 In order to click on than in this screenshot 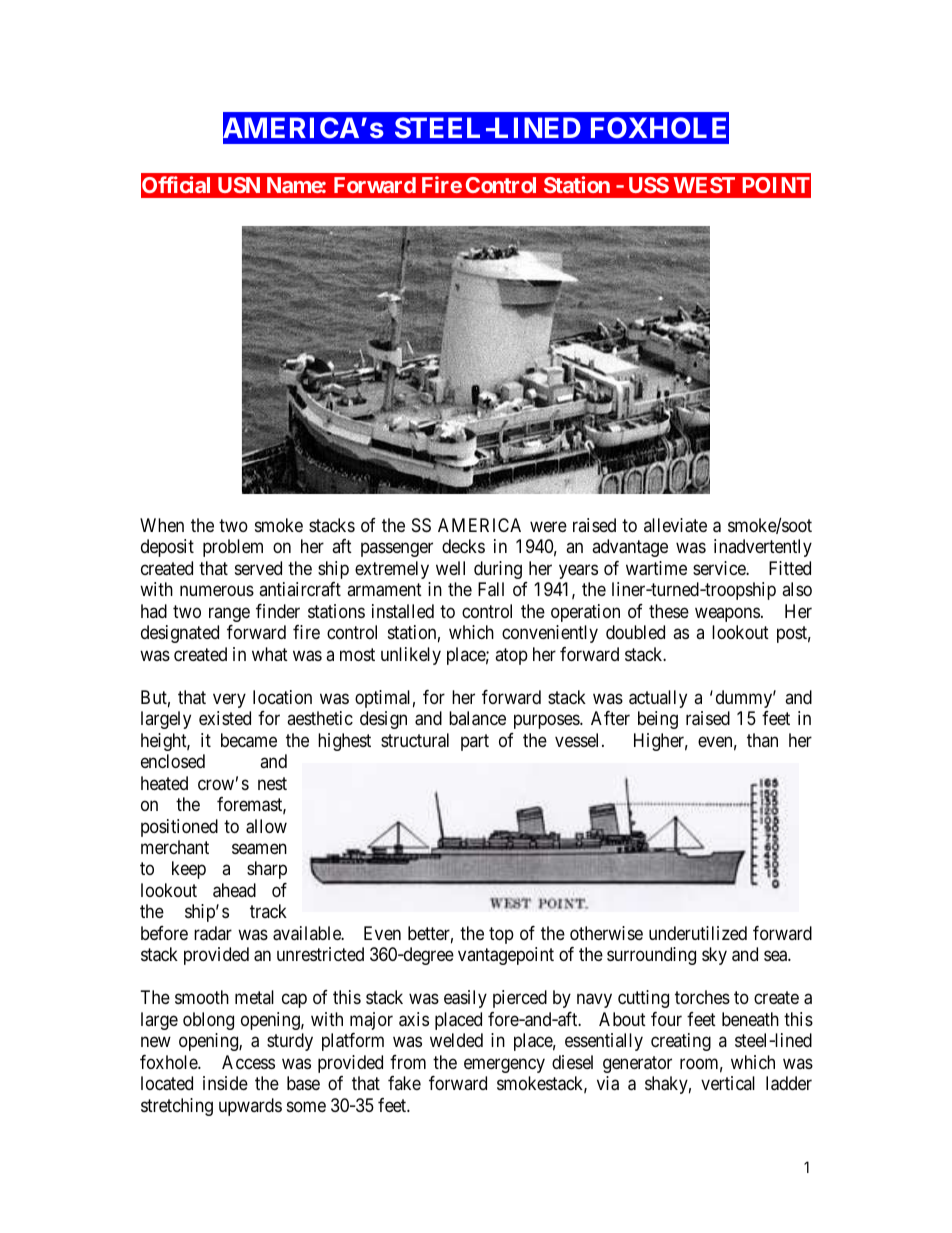, I will do `click(762, 740)`.
